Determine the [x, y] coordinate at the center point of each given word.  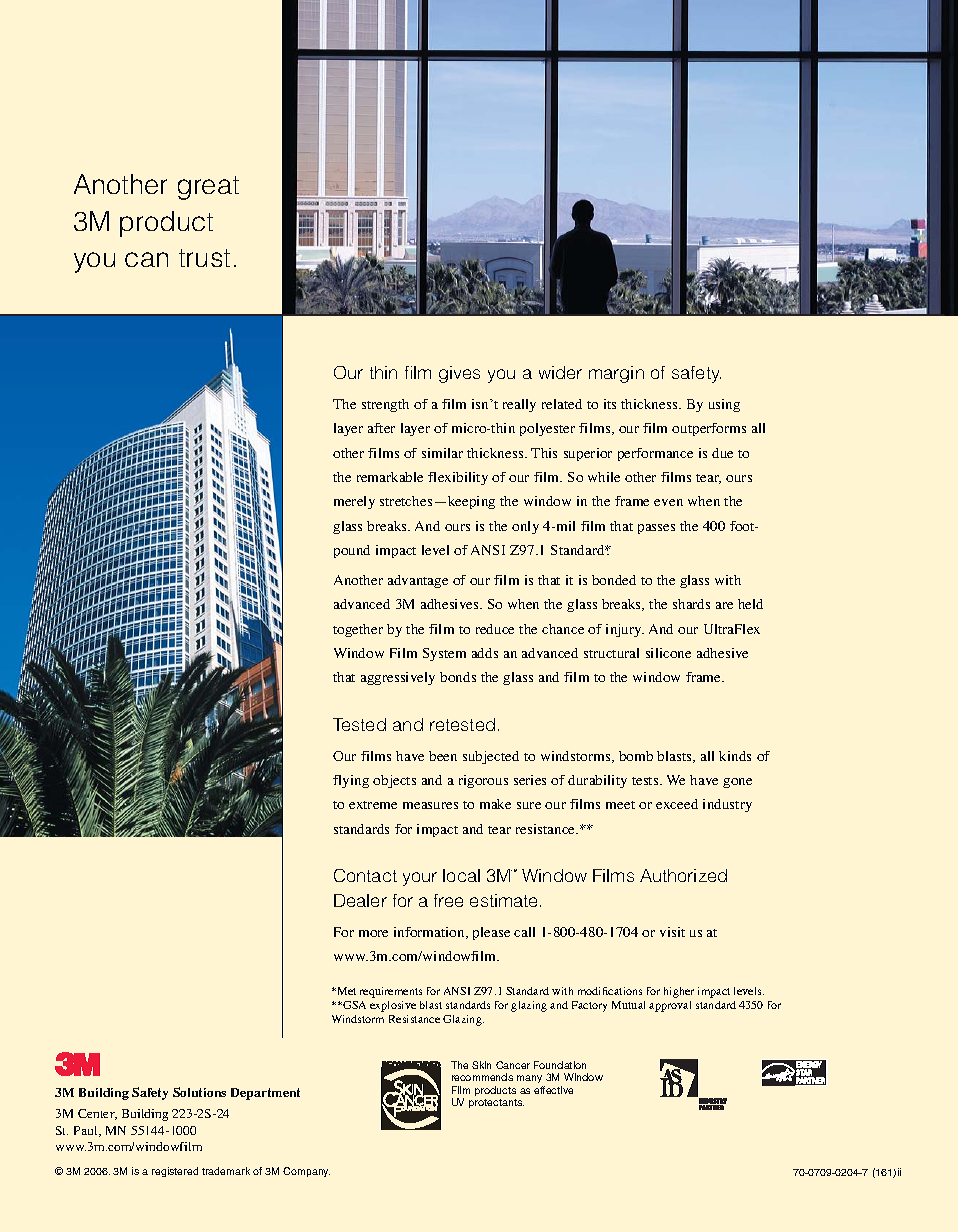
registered [175, 1172]
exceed [677, 804]
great [208, 188]
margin [616, 374]
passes [656, 529]
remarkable [390, 477]
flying [351, 781]
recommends [482, 1077]
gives [459, 374]
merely [354, 502]
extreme [373, 805]
